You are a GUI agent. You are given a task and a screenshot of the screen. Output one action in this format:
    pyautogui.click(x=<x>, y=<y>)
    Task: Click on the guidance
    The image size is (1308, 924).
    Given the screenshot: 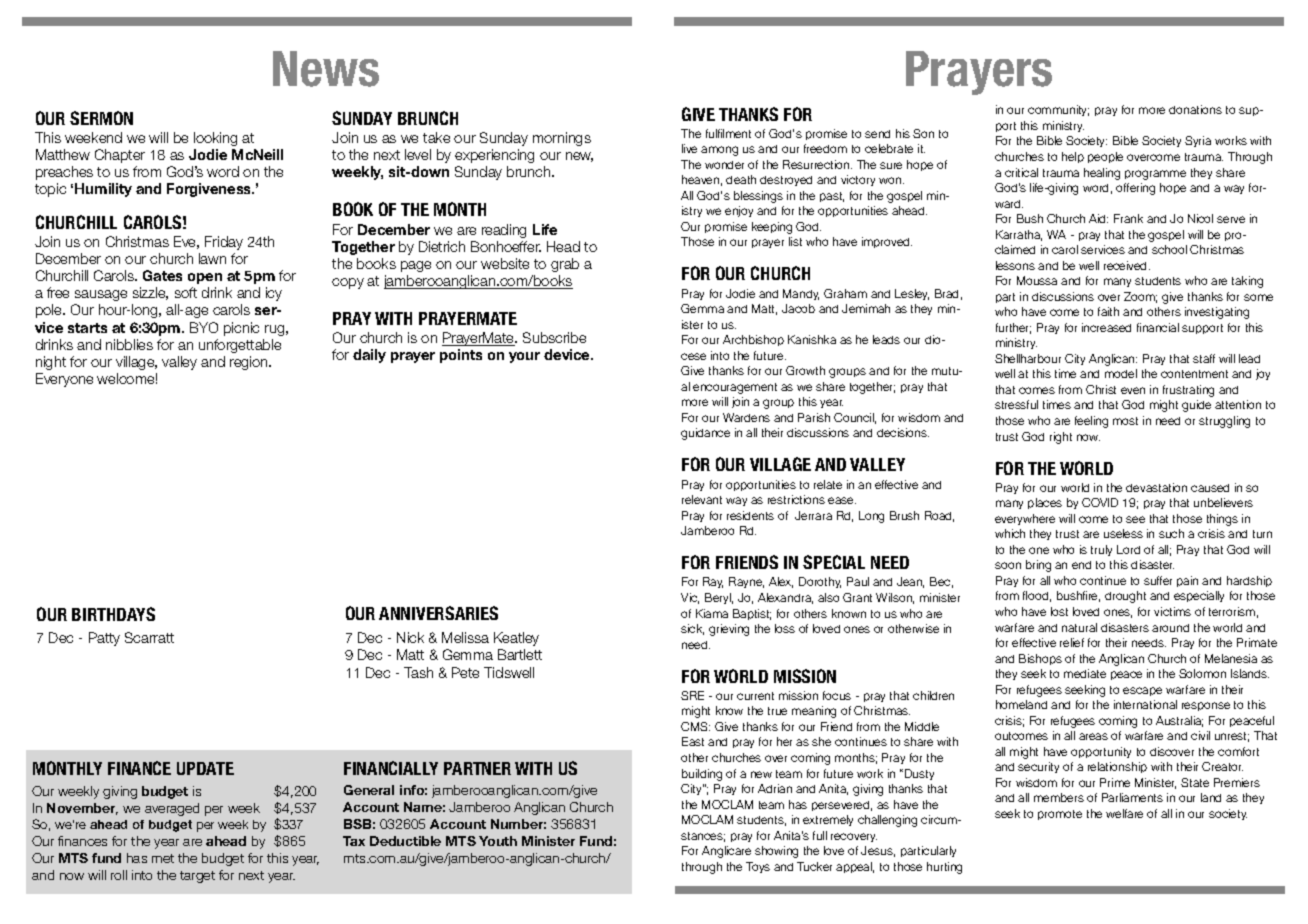 What is the action you would take?
    pyautogui.click(x=705, y=434)
